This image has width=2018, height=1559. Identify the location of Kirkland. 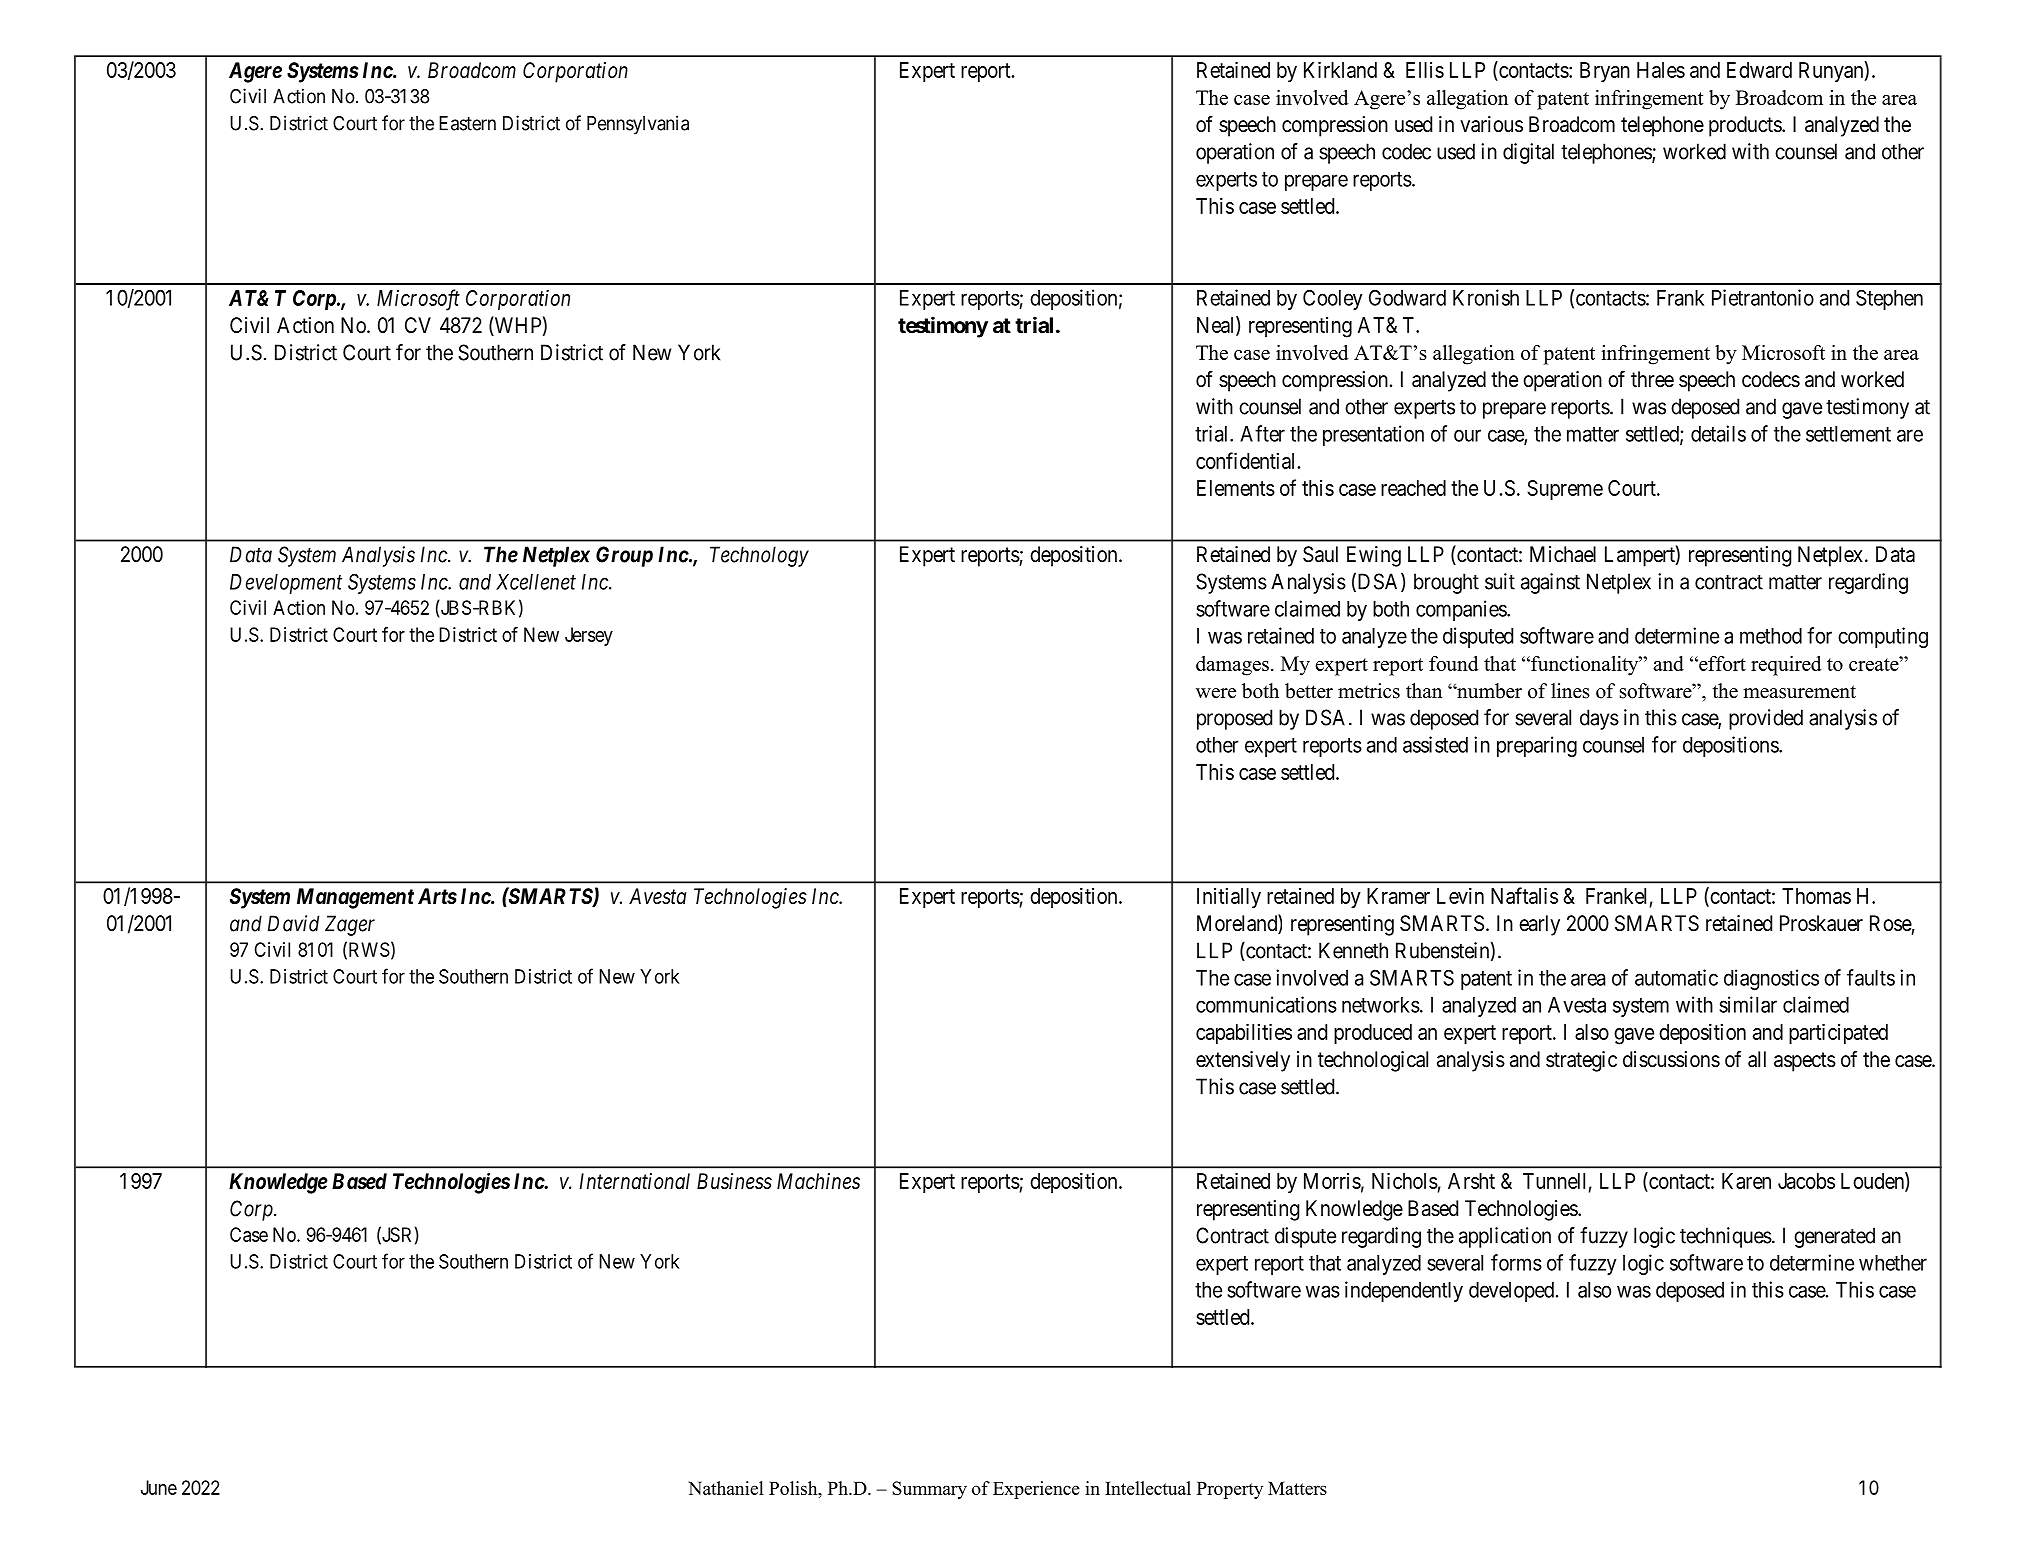
(1340, 69).
